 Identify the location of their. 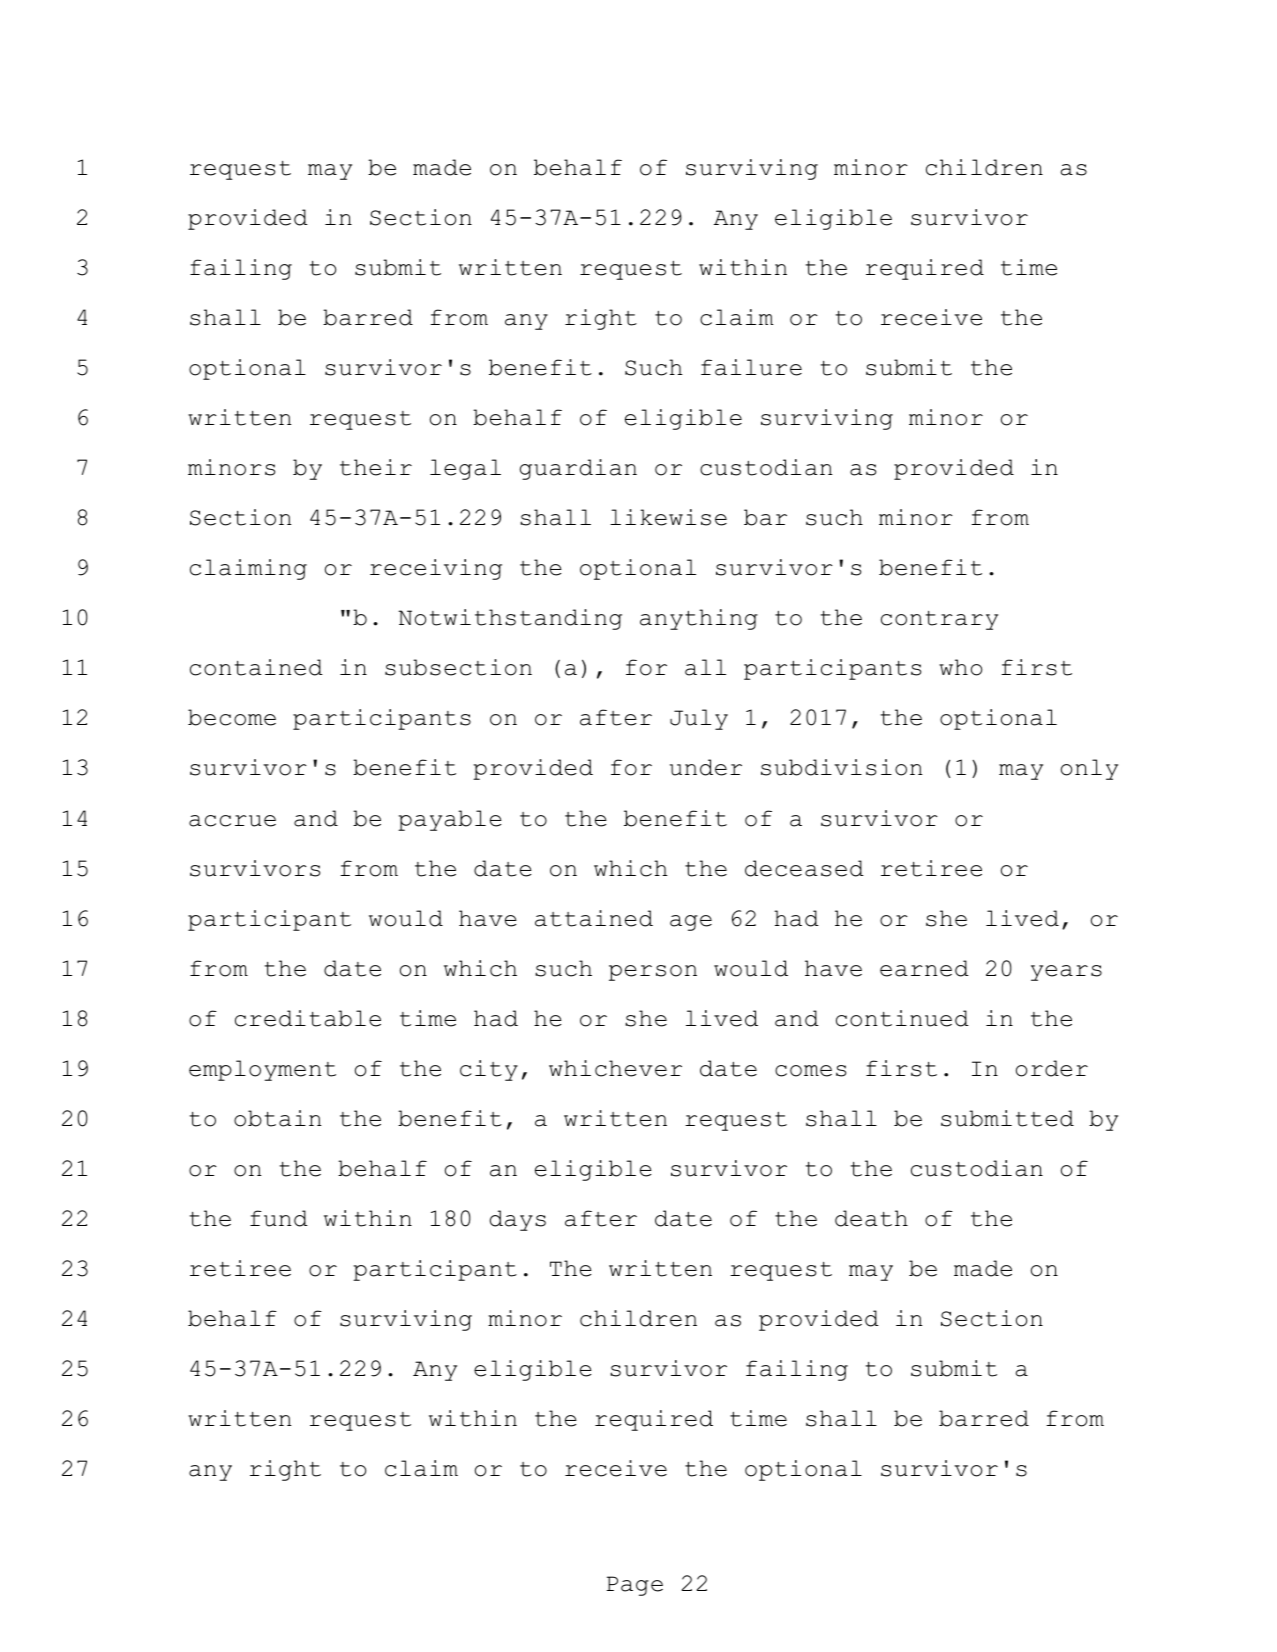
(376, 467).
